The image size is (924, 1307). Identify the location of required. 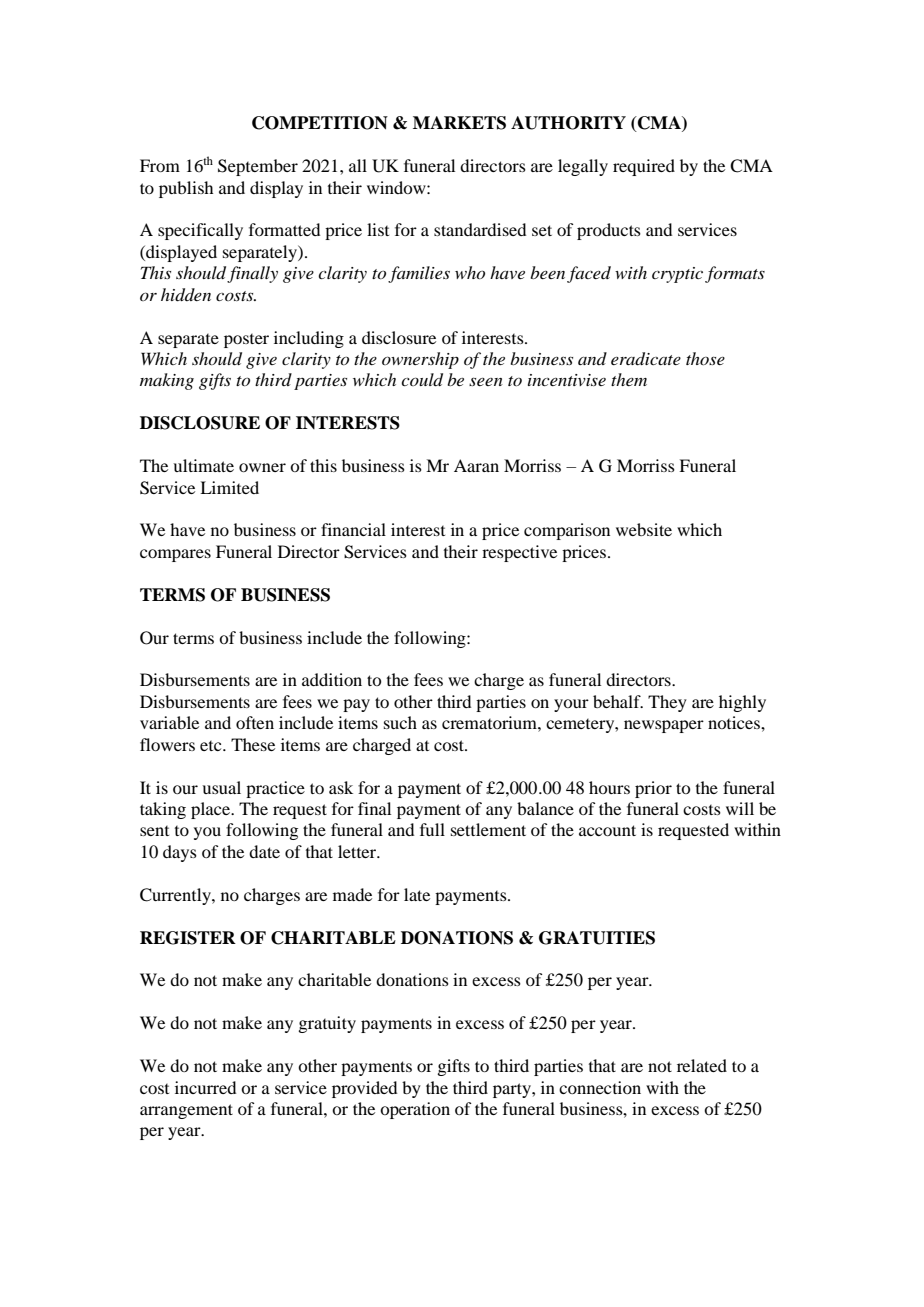
(644, 167).
